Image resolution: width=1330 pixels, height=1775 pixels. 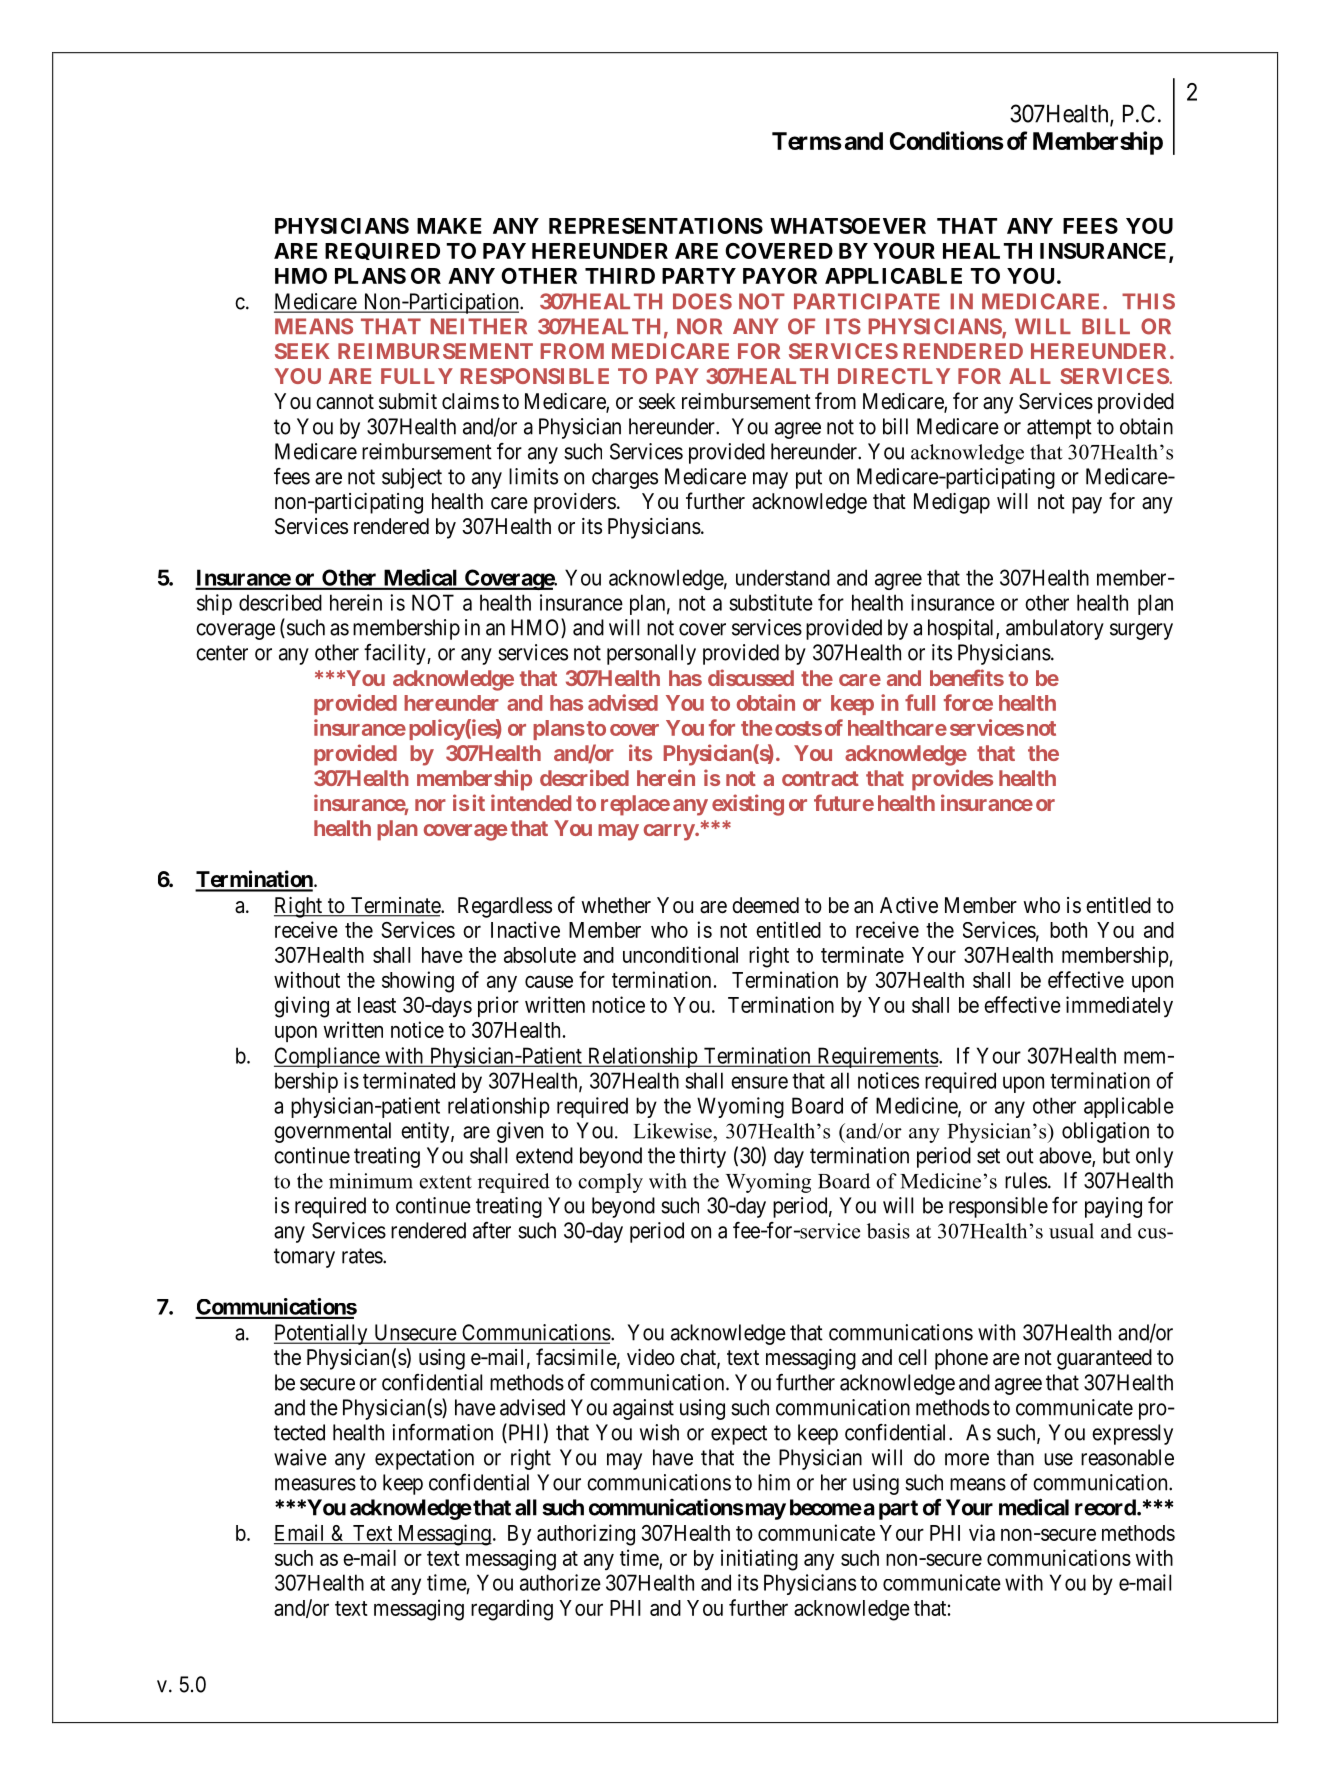 I want to click on governmental, so click(x=332, y=1132).
